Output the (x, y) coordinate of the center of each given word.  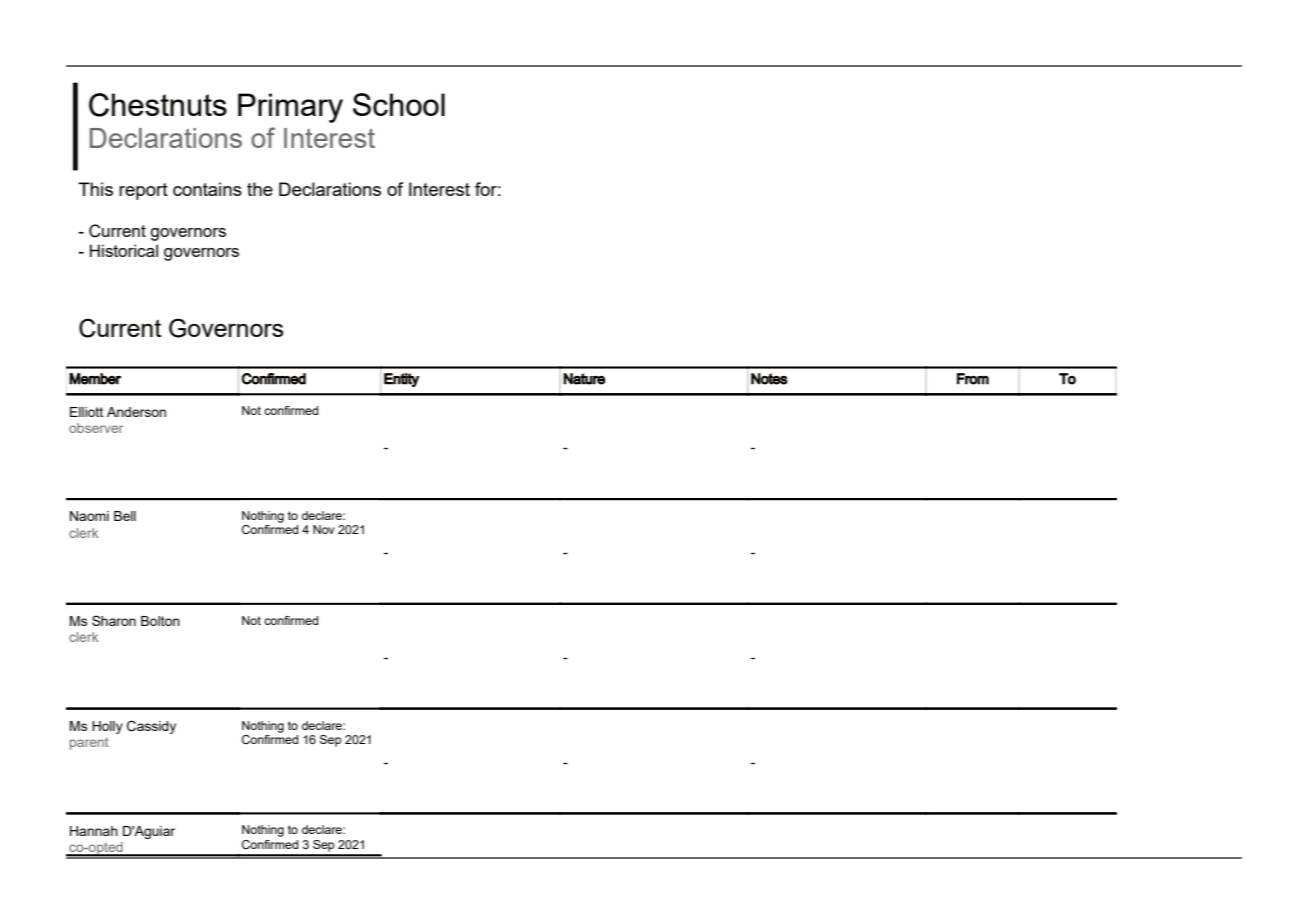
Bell (125, 516)
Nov (324, 529)
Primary (290, 108)
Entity (401, 380)
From (973, 379)
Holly (107, 727)
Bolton (160, 621)
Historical (124, 250)
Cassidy (151, 727)
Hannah (94, 831)
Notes (769, 379)
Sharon (114, 620)
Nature (584, 379)
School (399, 104)
